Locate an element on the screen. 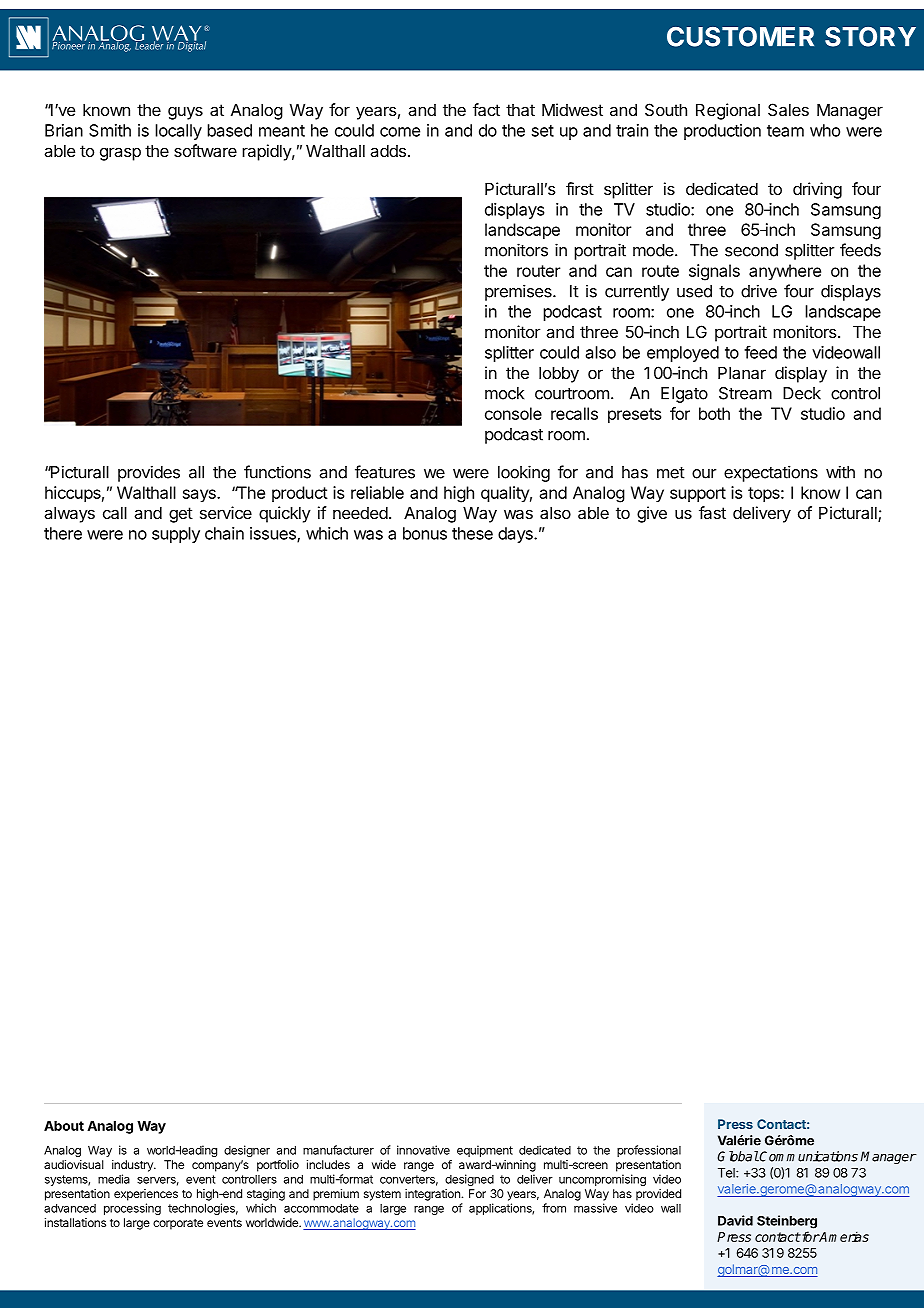  these is located at coordinates (472, 533).
